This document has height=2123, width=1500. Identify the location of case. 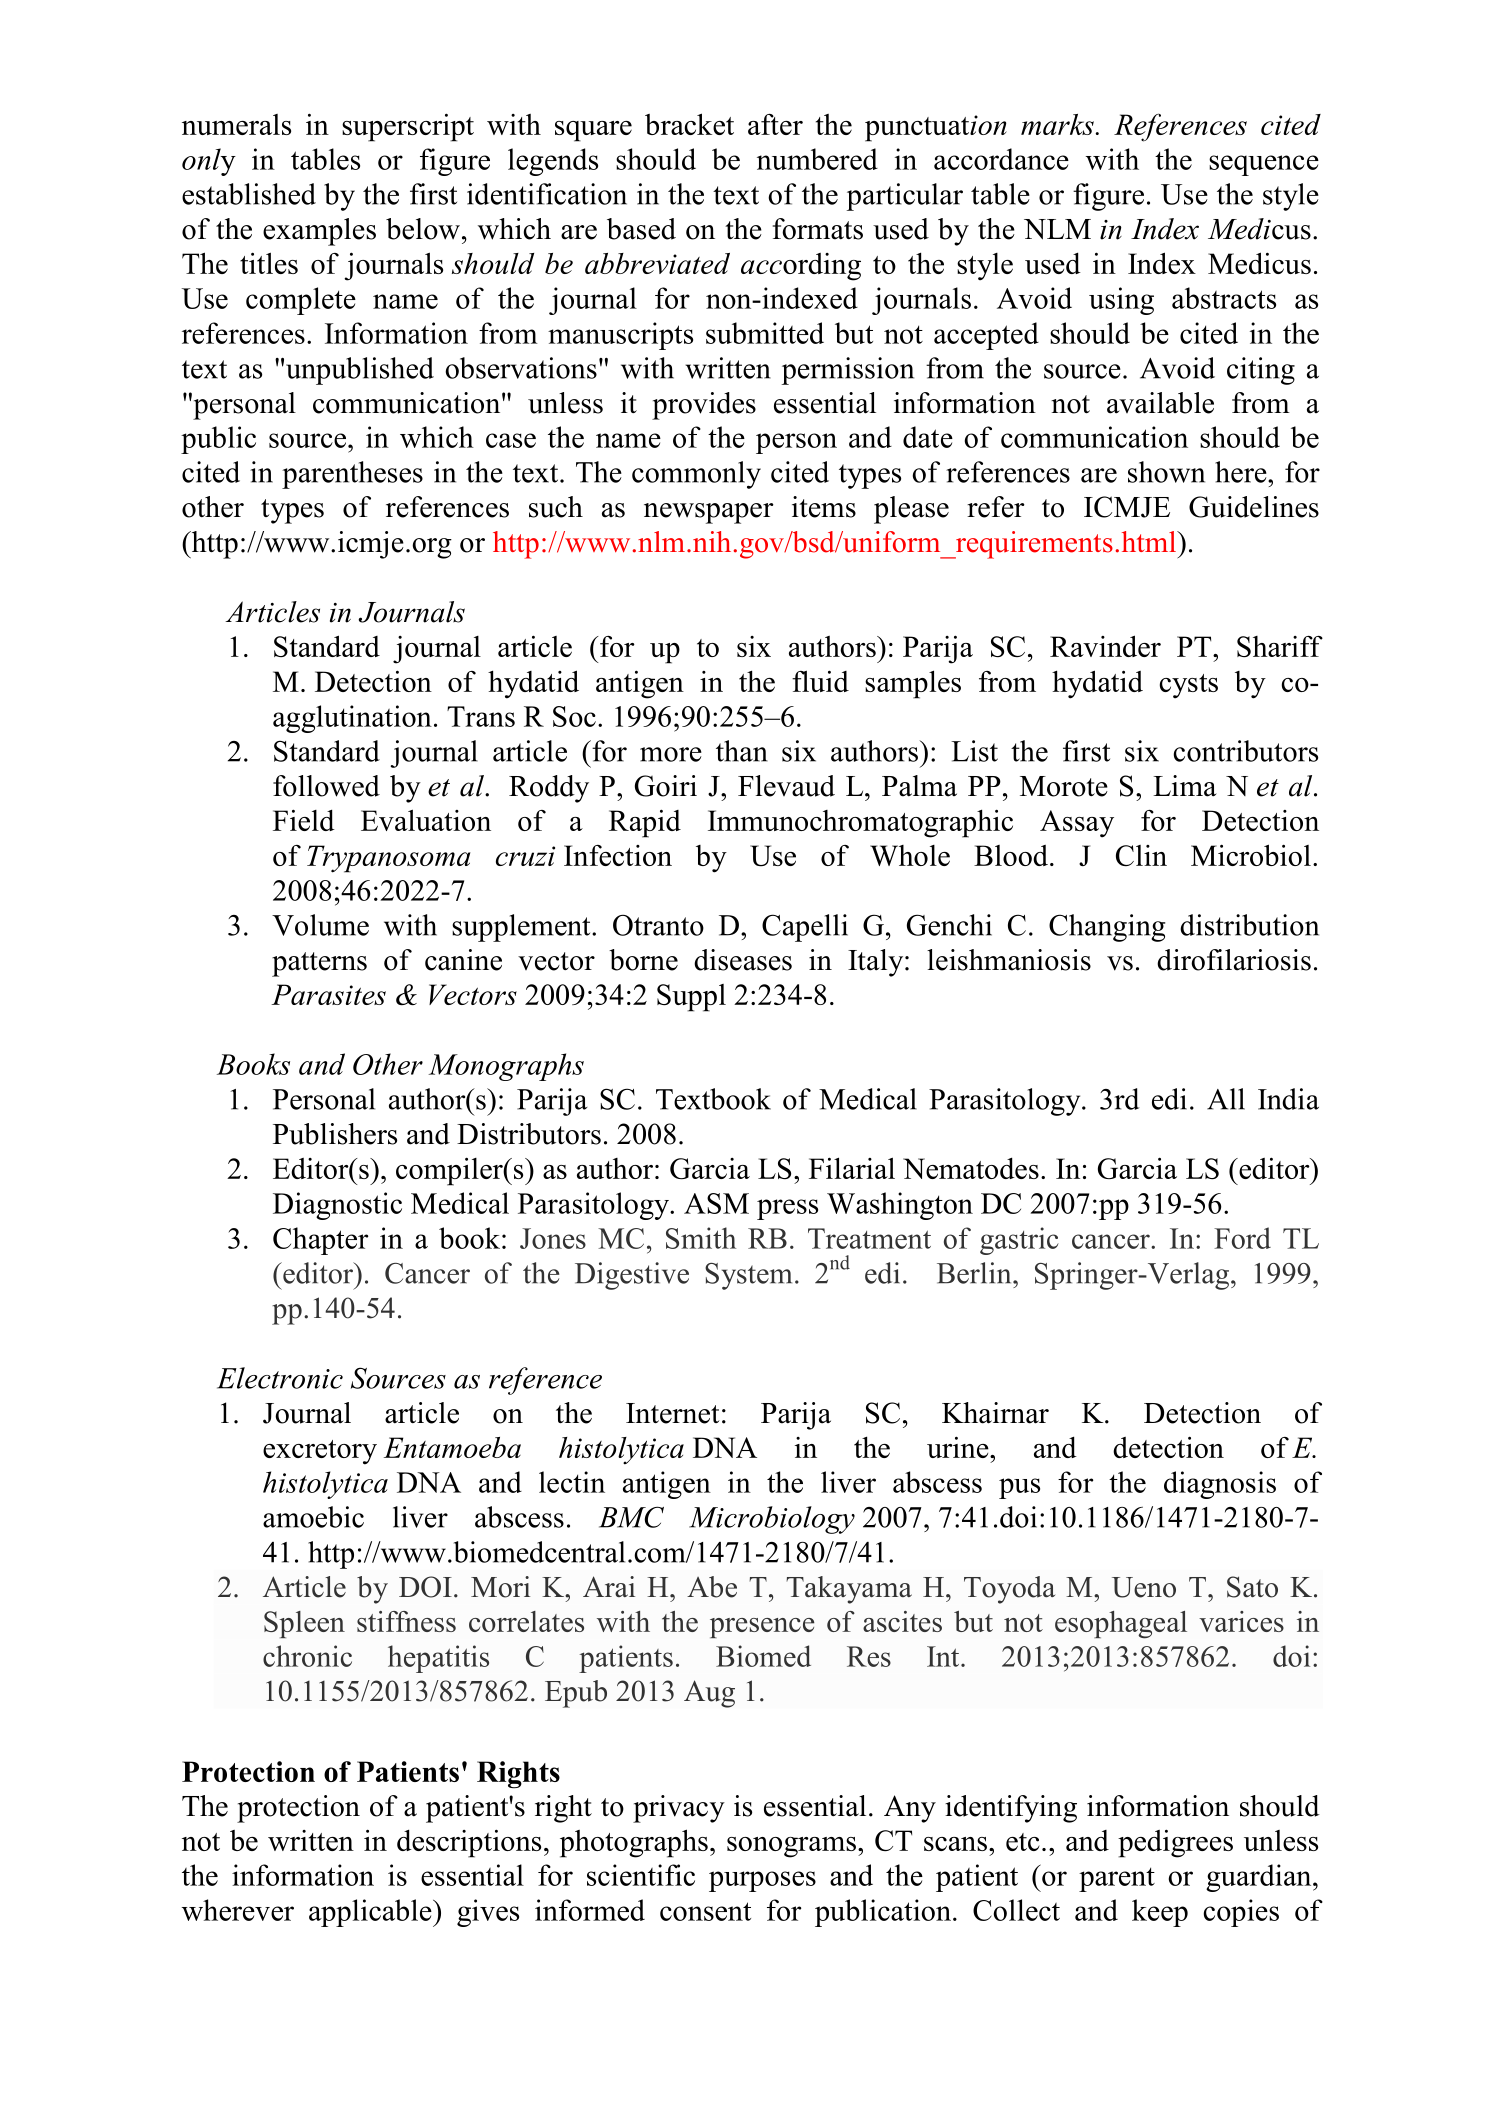
(511, 440).
